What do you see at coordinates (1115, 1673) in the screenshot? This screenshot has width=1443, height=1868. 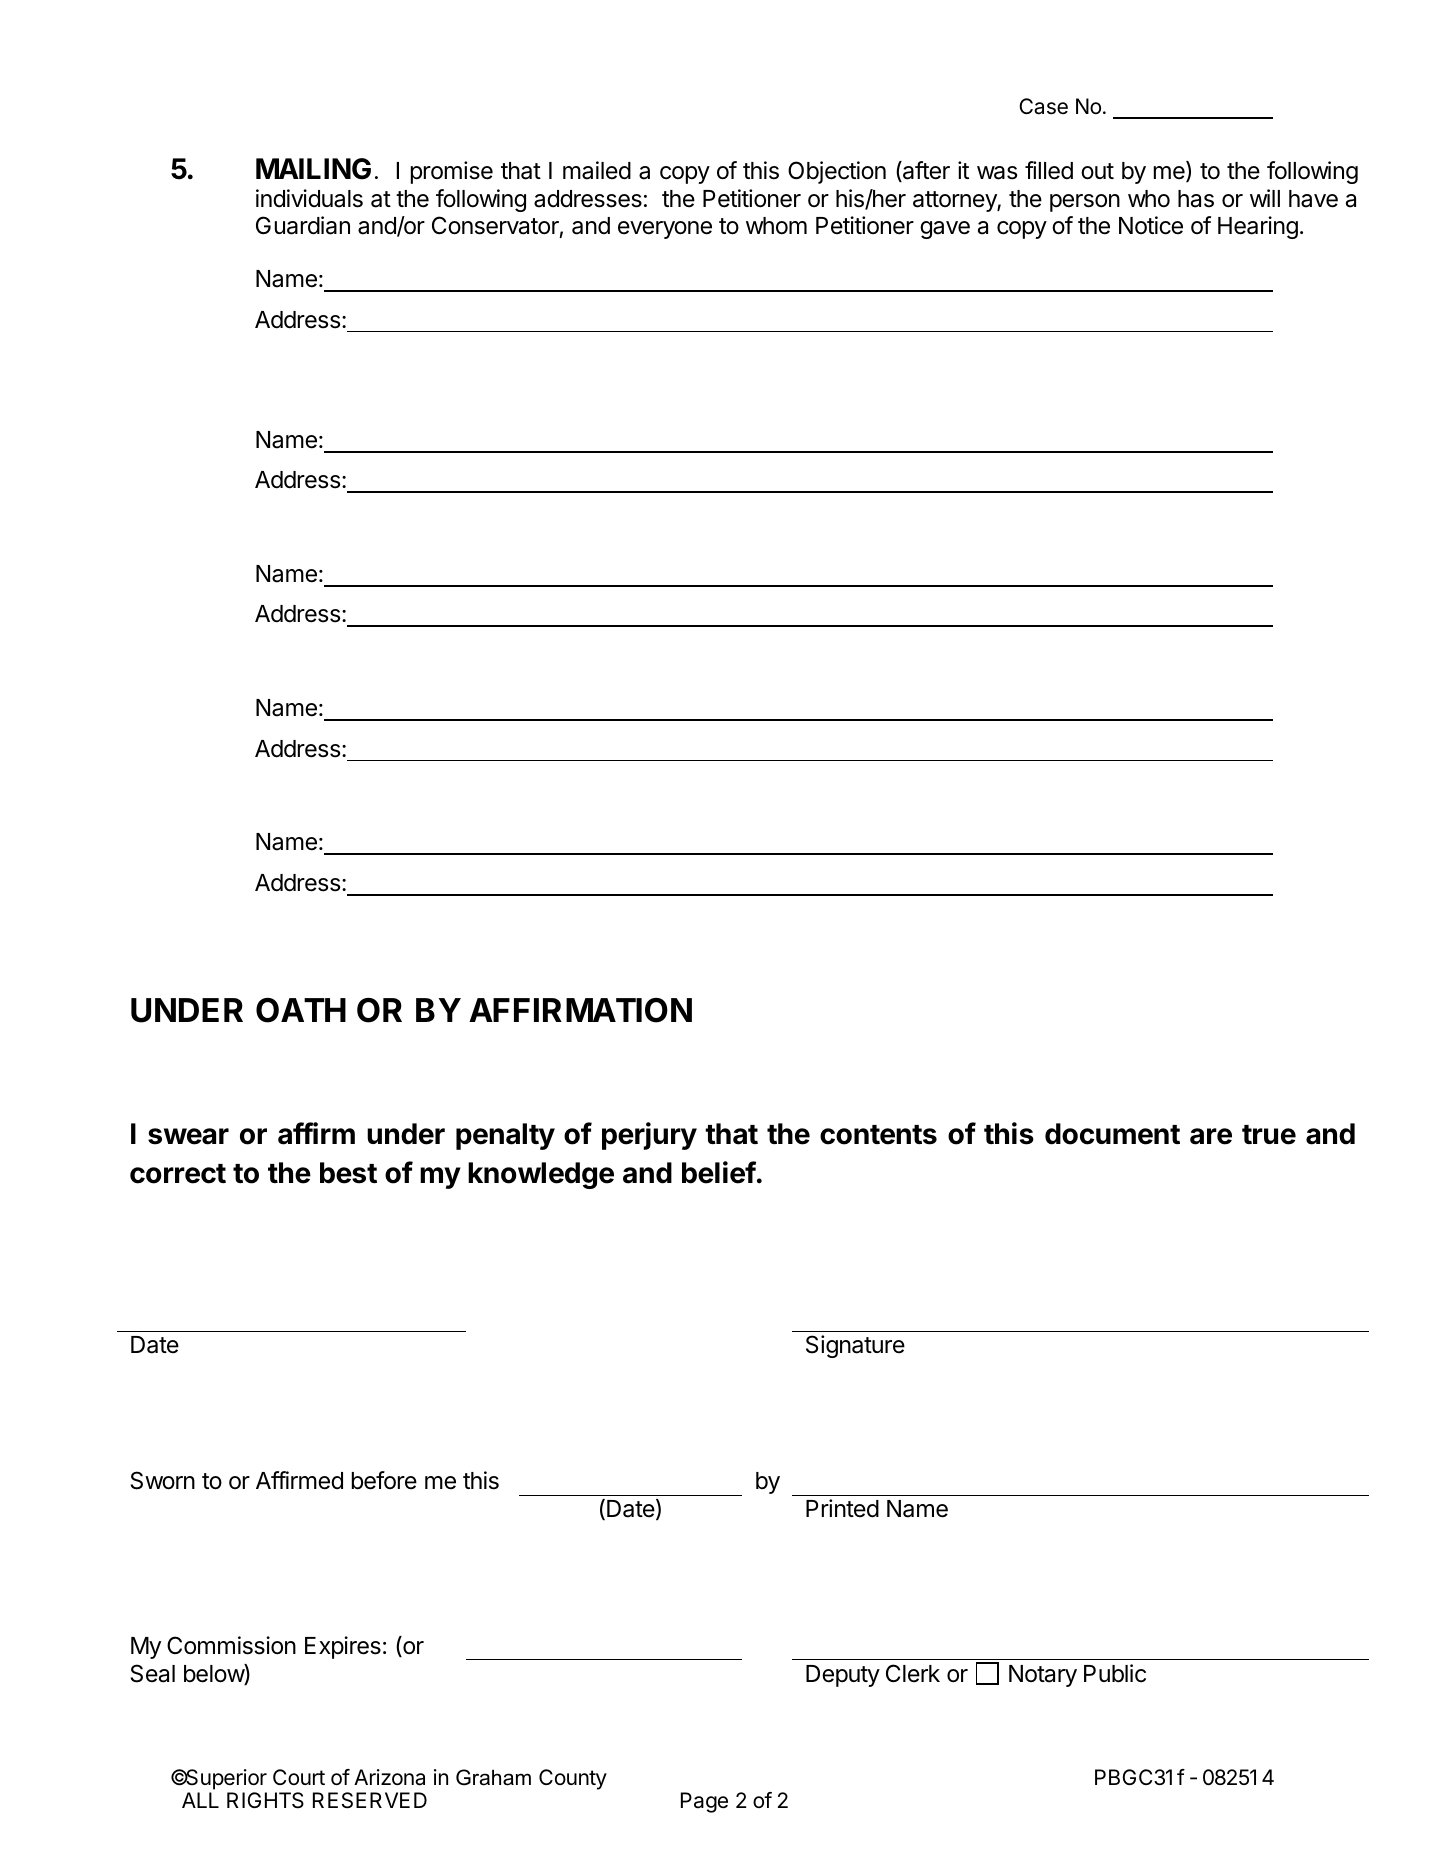 I see `Public` at bounding box center [1115, 1673].
